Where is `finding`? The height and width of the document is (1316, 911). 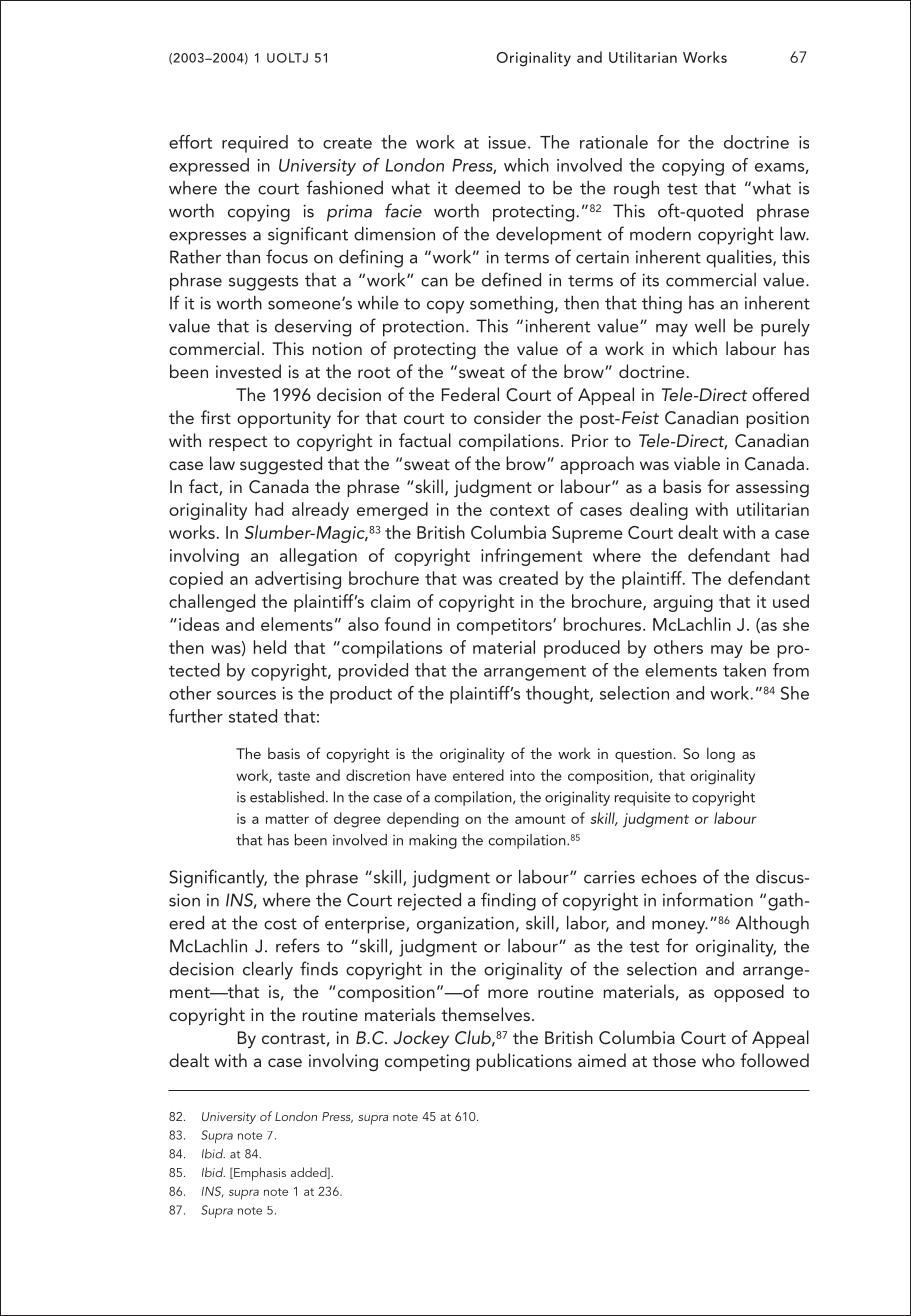
finding is located at coordinates (508, 901).
